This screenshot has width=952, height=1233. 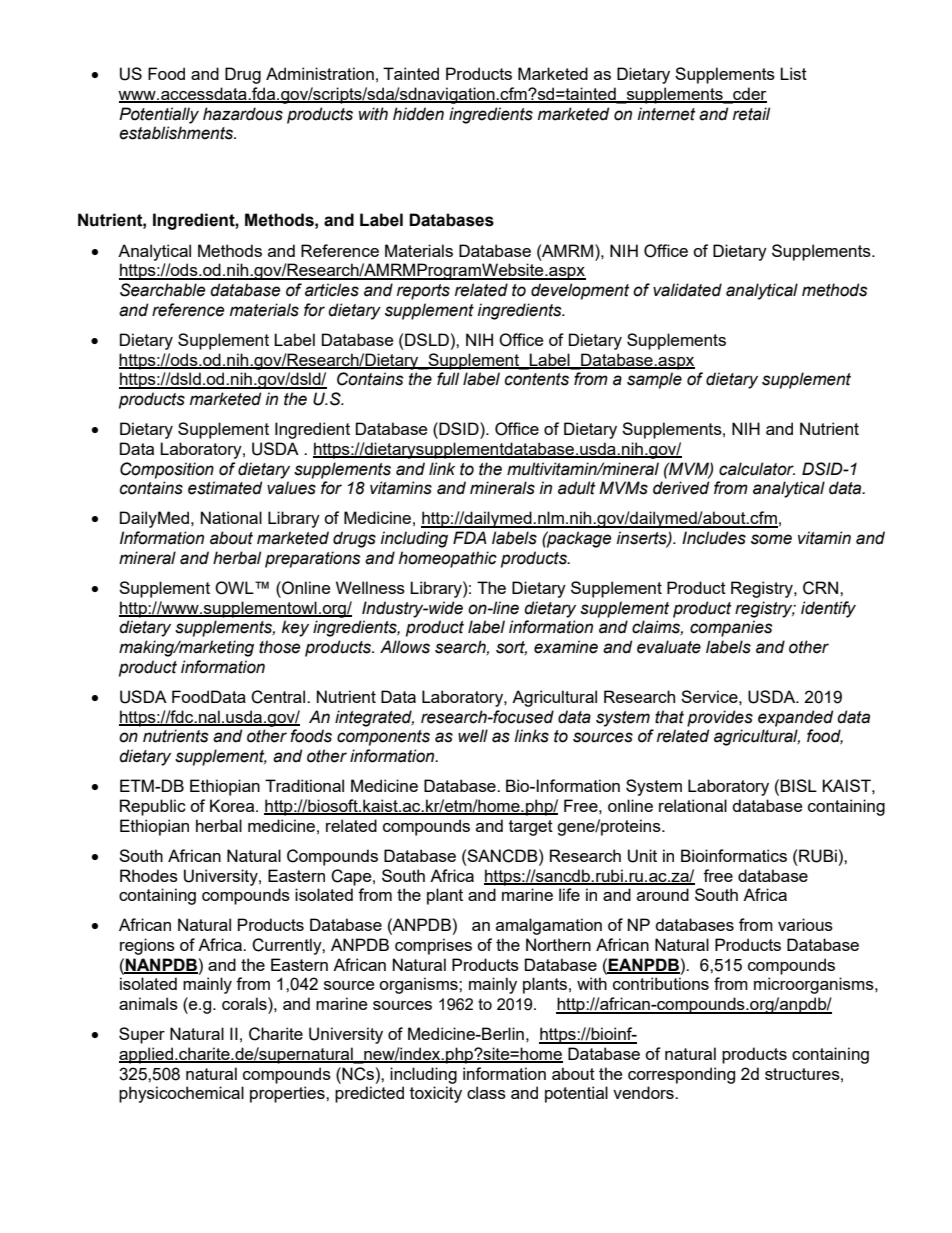 I want to click on physicochemical, so click(x=181, y=1094).
